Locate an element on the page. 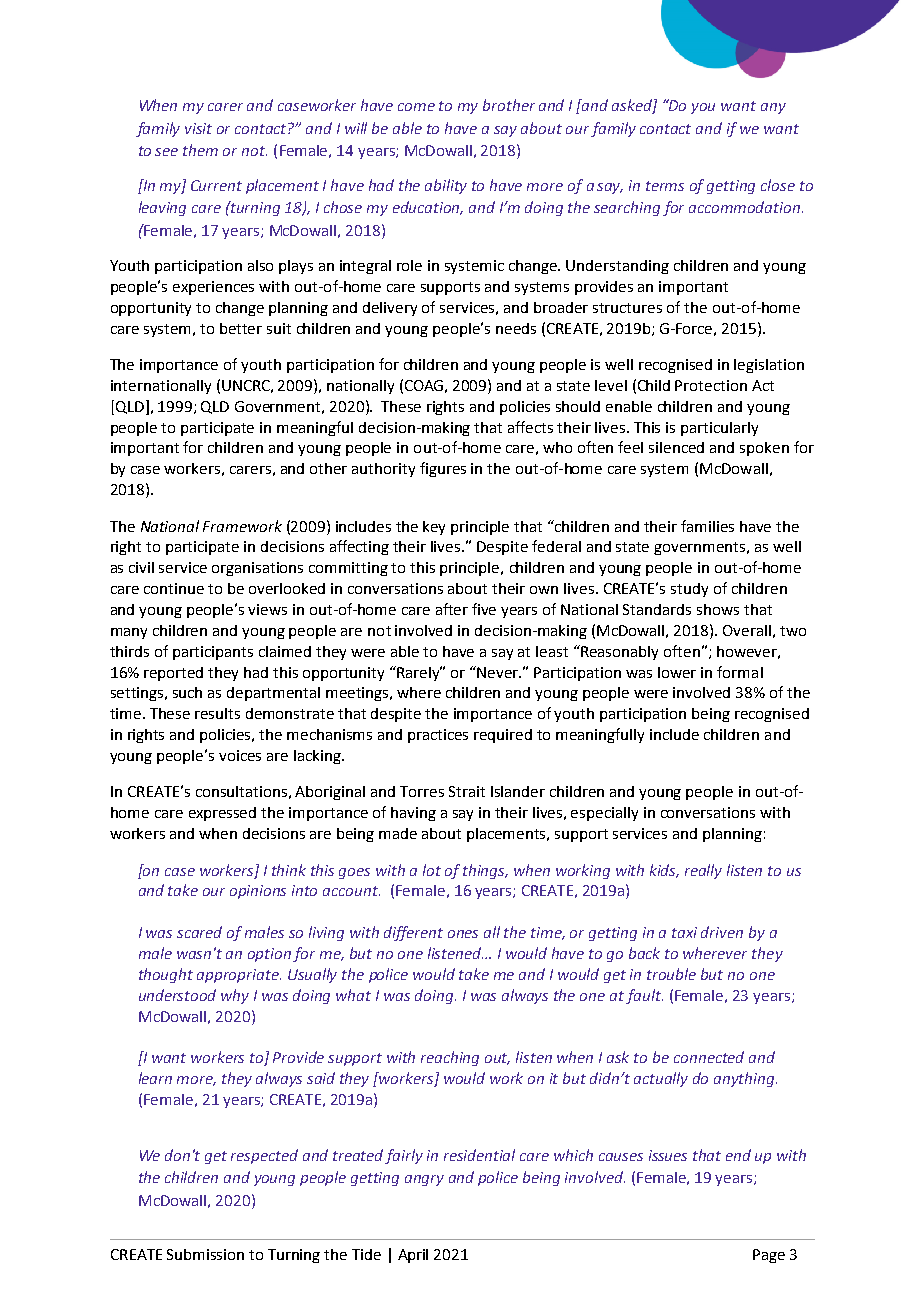 This document has width=924, height=1308. Never is located at coordinates (499, 672).
